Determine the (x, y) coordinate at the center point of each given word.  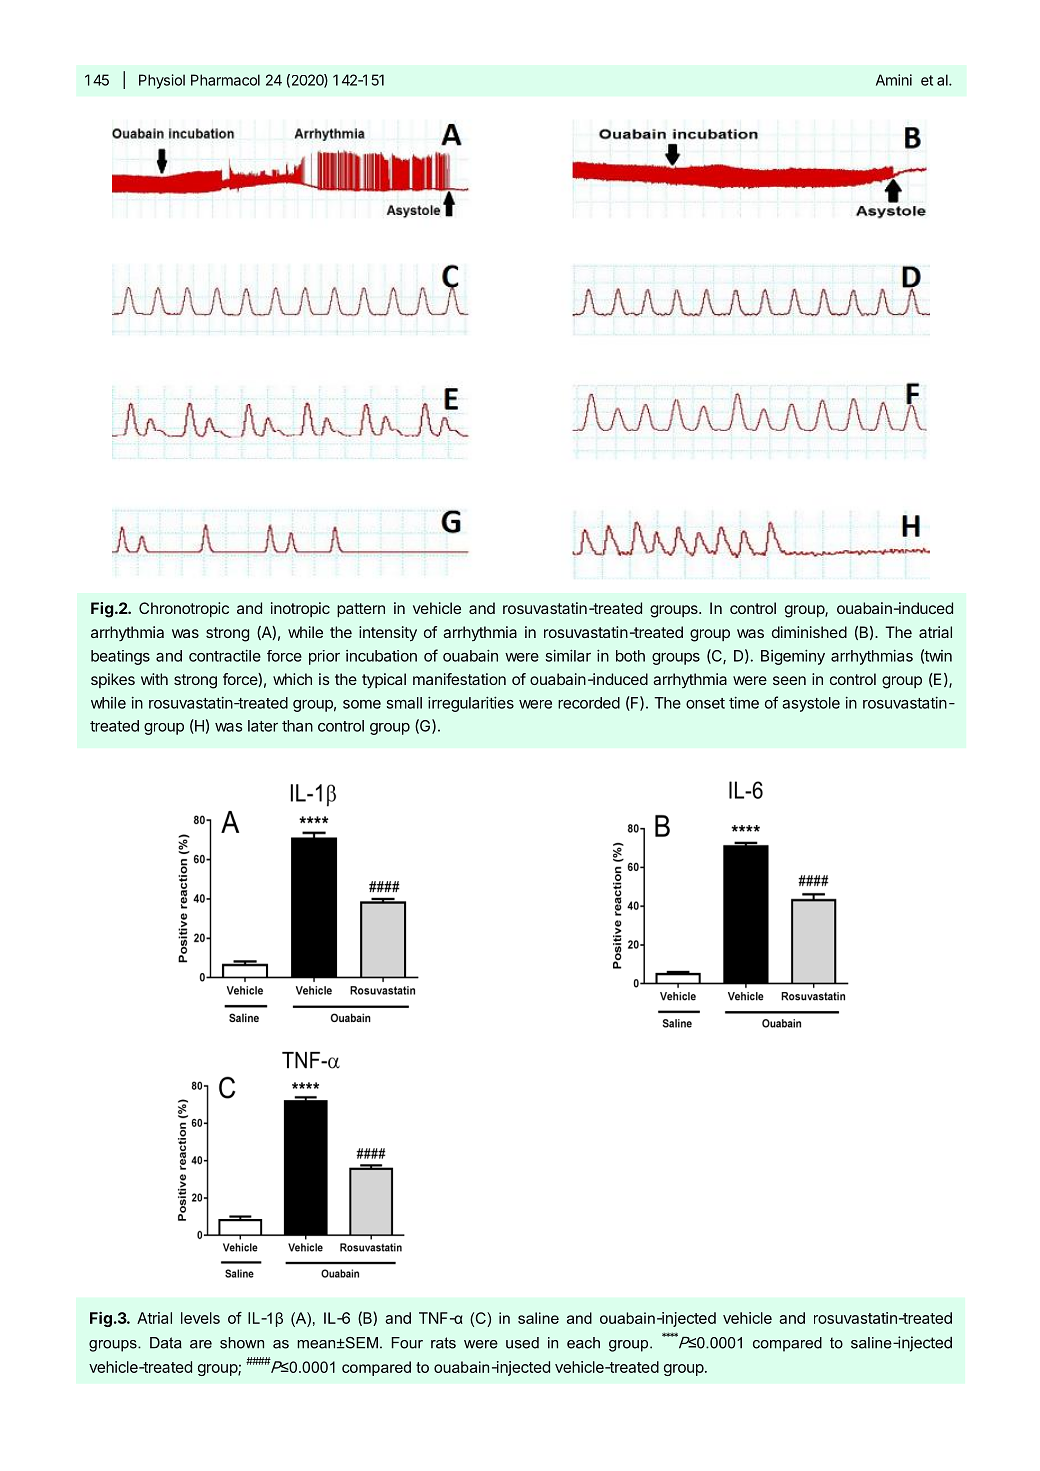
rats (443, 1343)
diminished (809, 632)
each (583, 1343)
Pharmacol (225, 80)
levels (200, 1318)
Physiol (162, 81)
